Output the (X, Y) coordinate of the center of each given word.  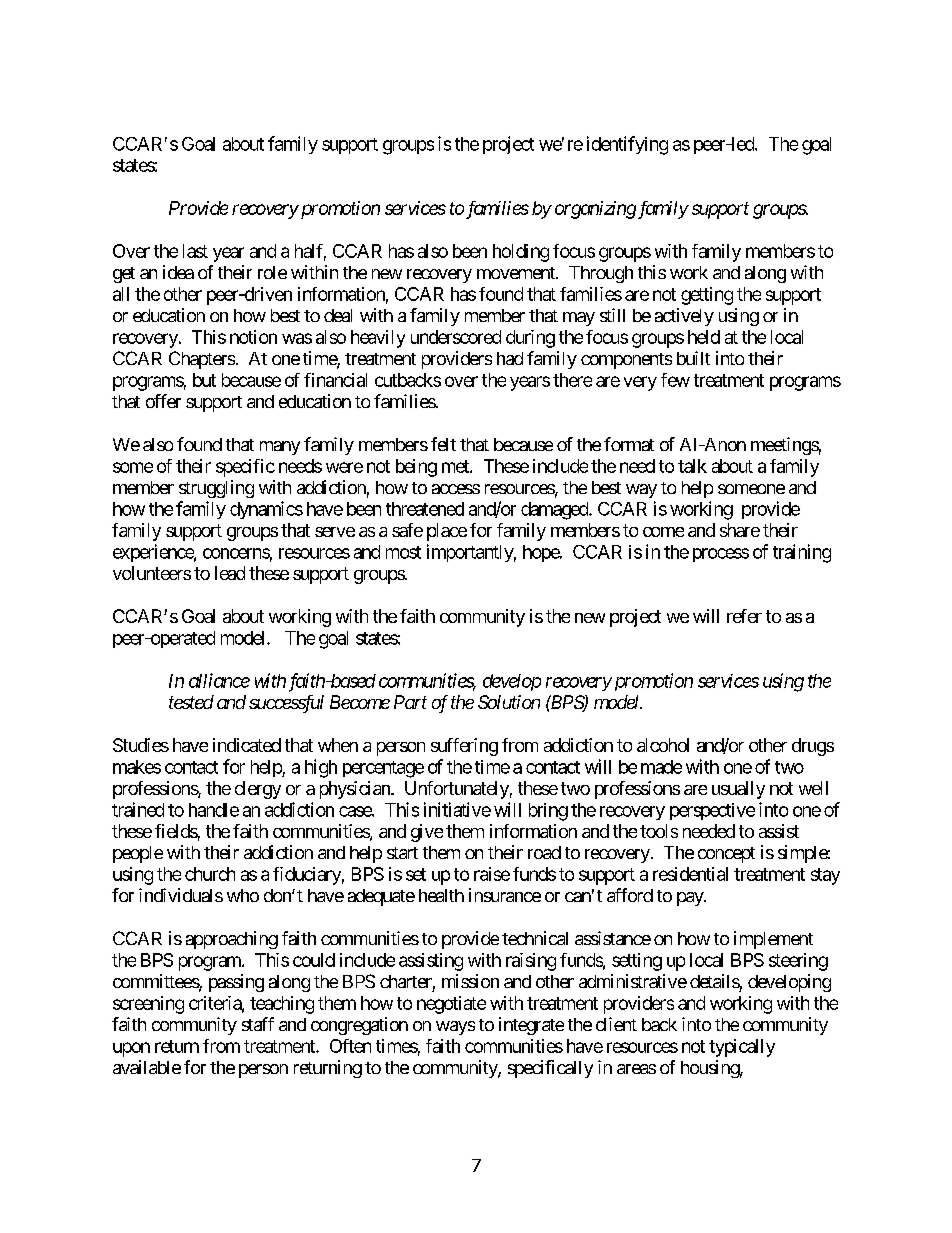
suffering (464, 747)
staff (258, 1024)
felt (443, 444)
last (195, 251)
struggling (216, 489)
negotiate (451, 1005)
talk (692, 466)
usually (738, 790)
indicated (247, 745)
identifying (627, 145)
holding (521, 253)
